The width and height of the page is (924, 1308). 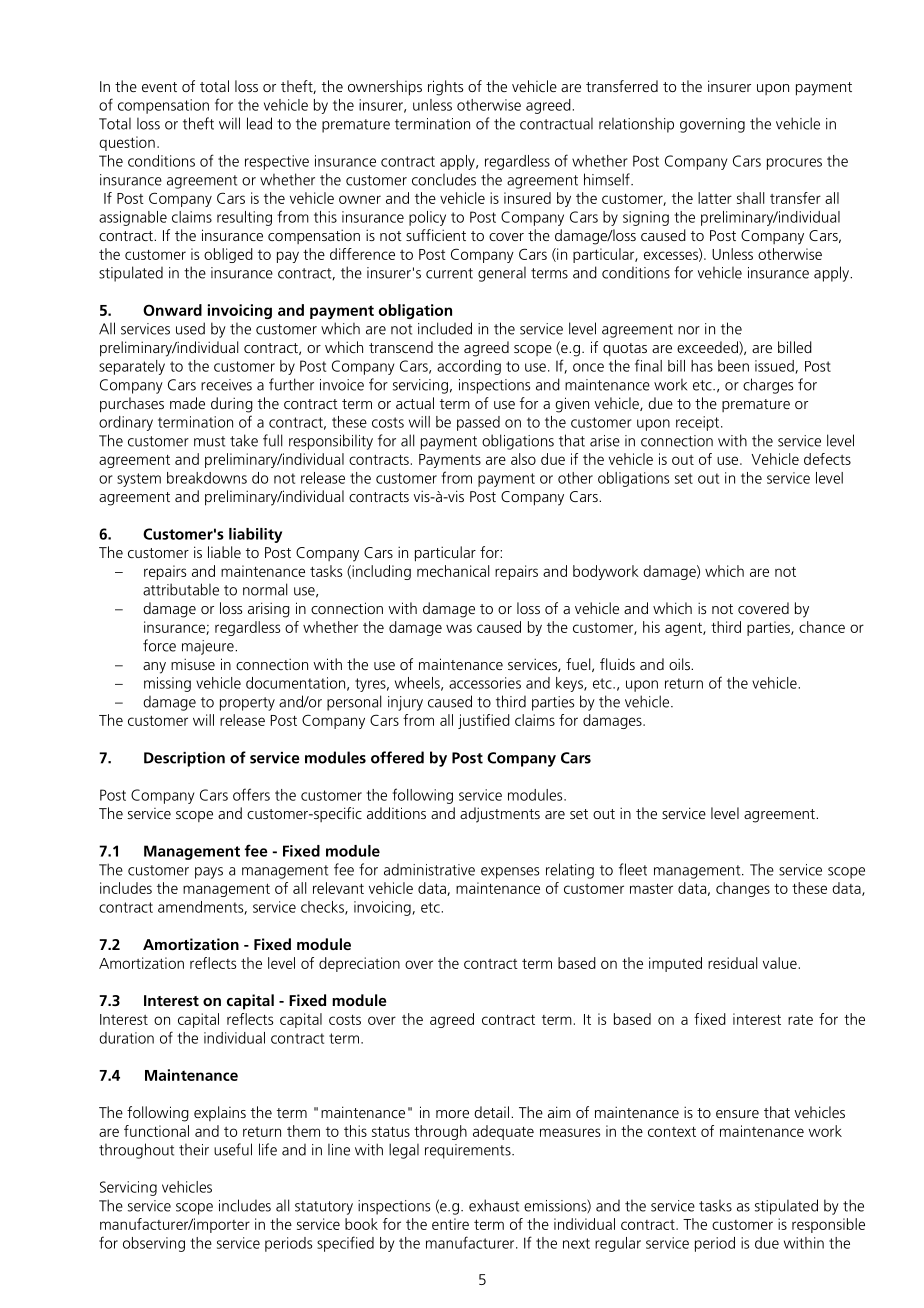 What do you see at coordinates (750, 198) in the page?
I see `shall` at bounding box center [750, 198].
